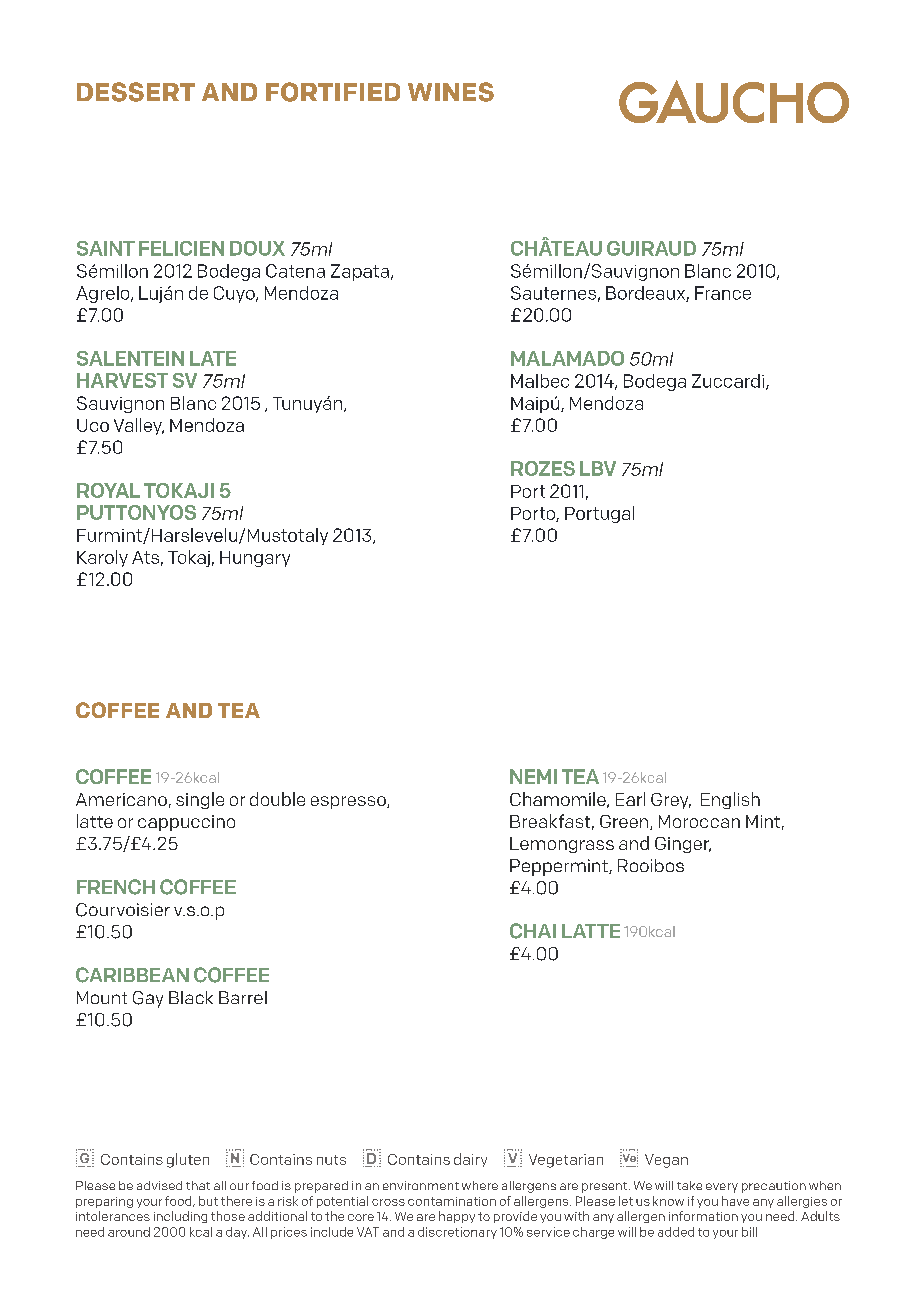 This image has height=1311, width=924. What do you see at coordinates (723, 293) in the image?
I see `France` at bounding box center [723, 293].
